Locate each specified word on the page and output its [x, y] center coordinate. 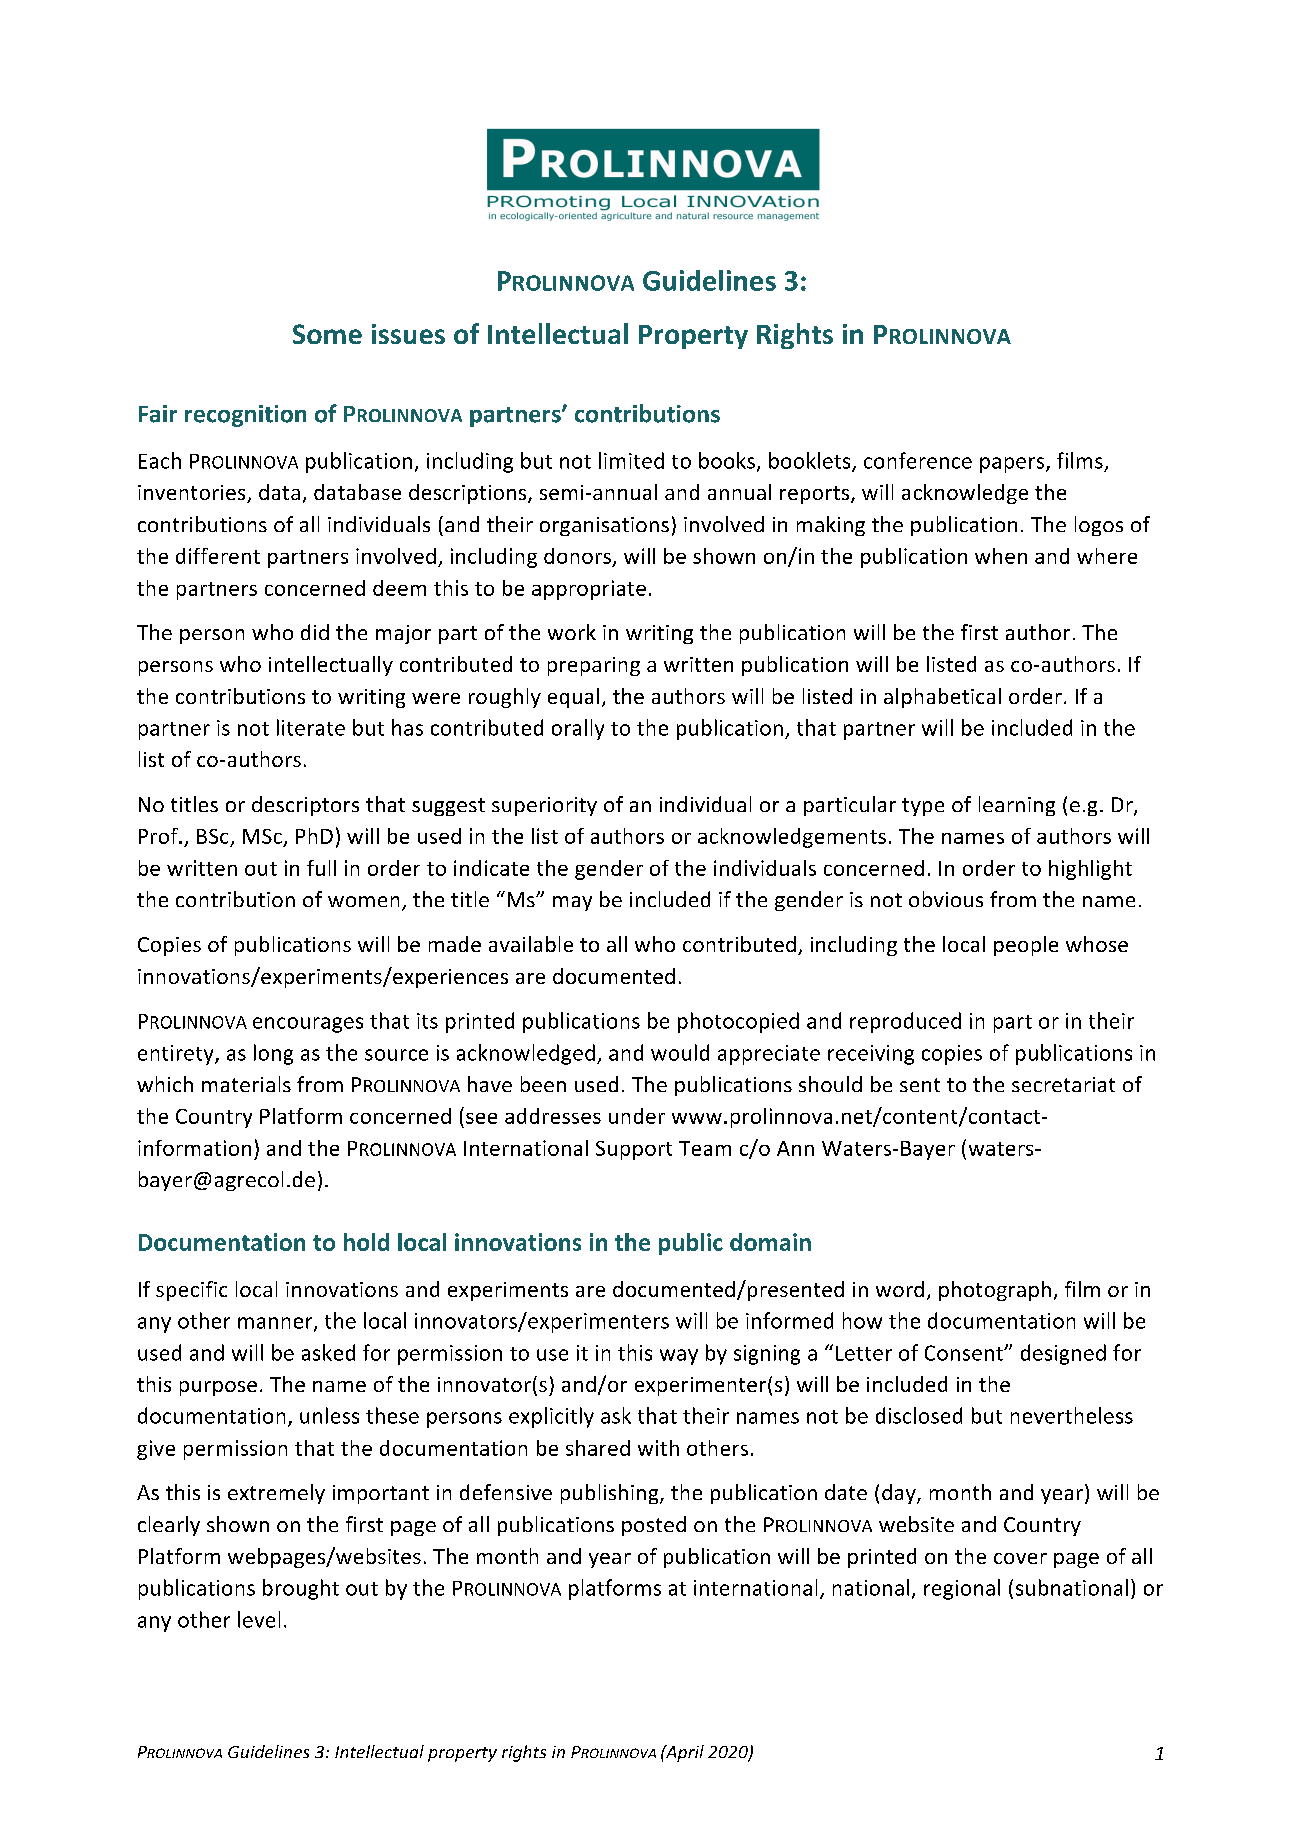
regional [962, 1589]
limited [631, 460]
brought [301, 1589]
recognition [245, 416]
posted [654, 1526]
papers [1013, 465]
